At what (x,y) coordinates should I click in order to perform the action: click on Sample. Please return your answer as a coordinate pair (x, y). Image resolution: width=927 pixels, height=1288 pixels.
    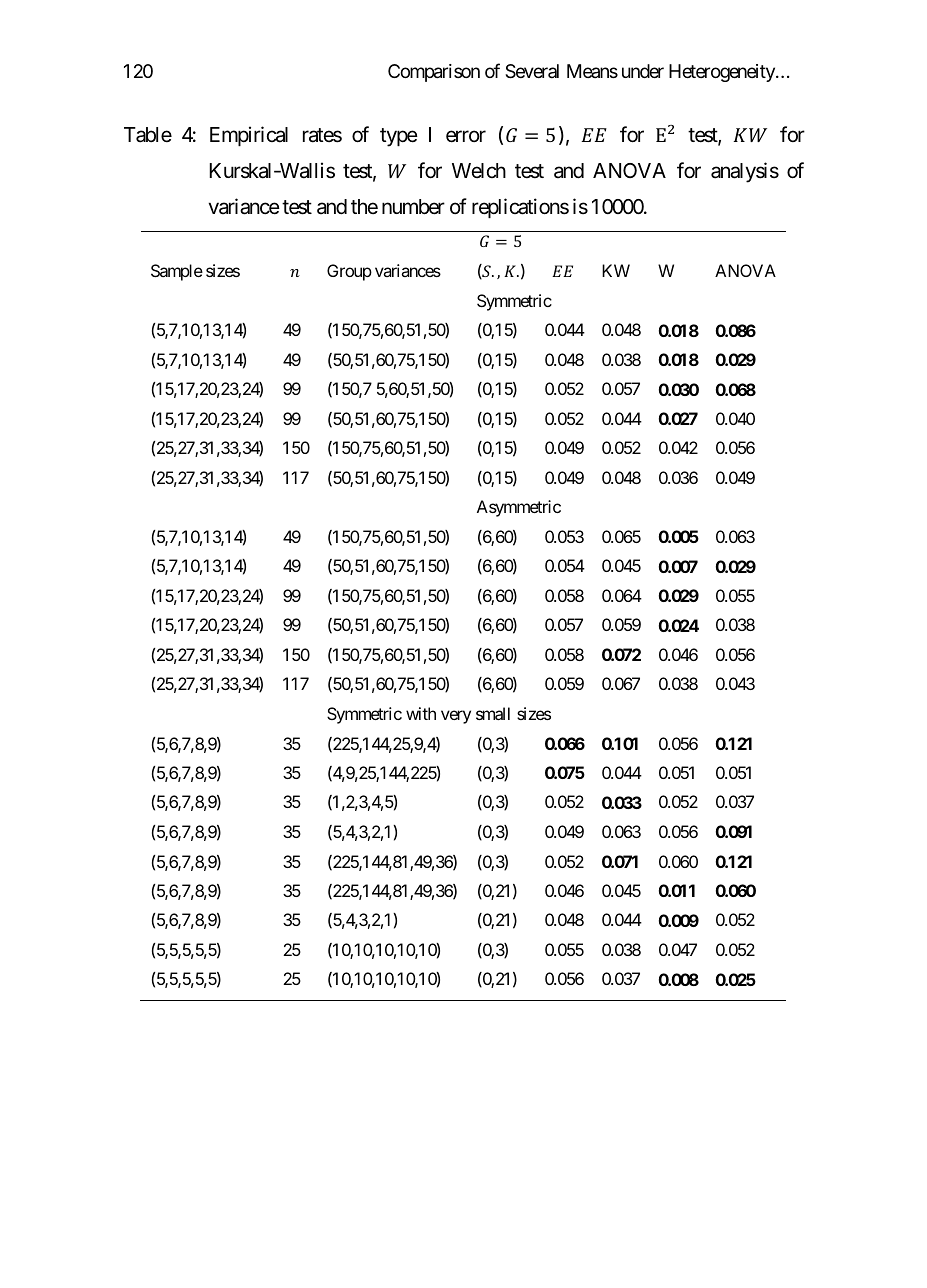
    Looking at the image, I should click on (177, 272).
